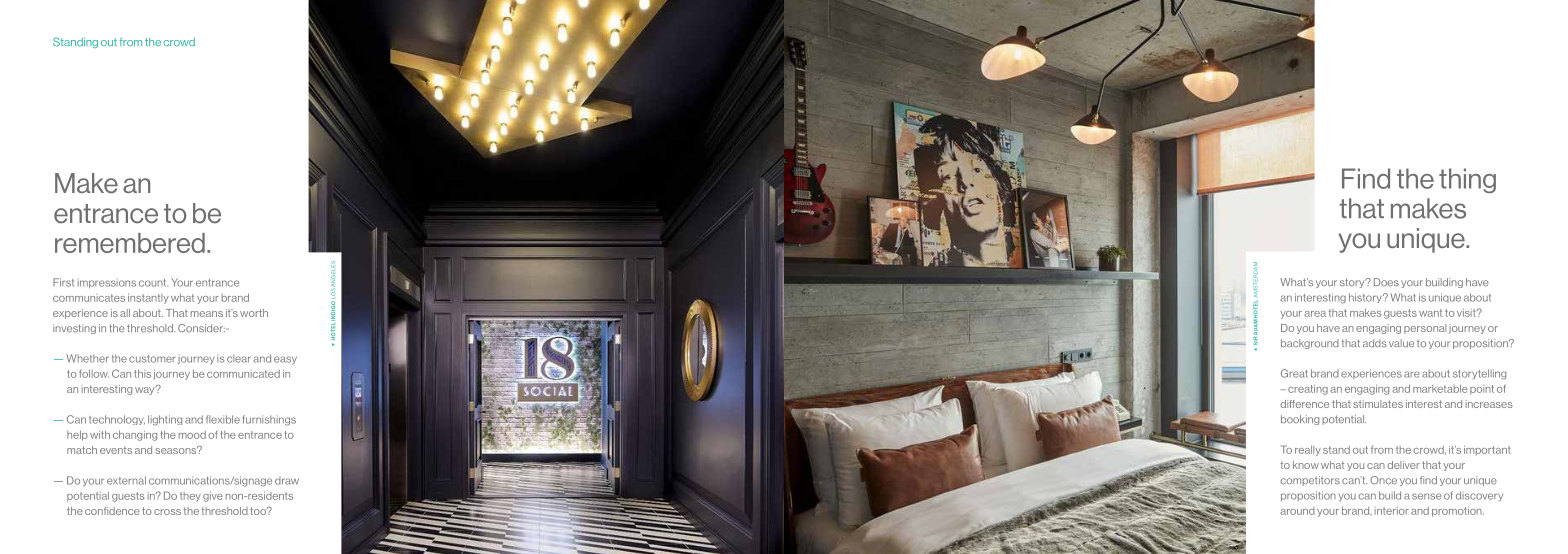 The image size is (1568, 554). I want to click on adds, so click(1375, 343).
